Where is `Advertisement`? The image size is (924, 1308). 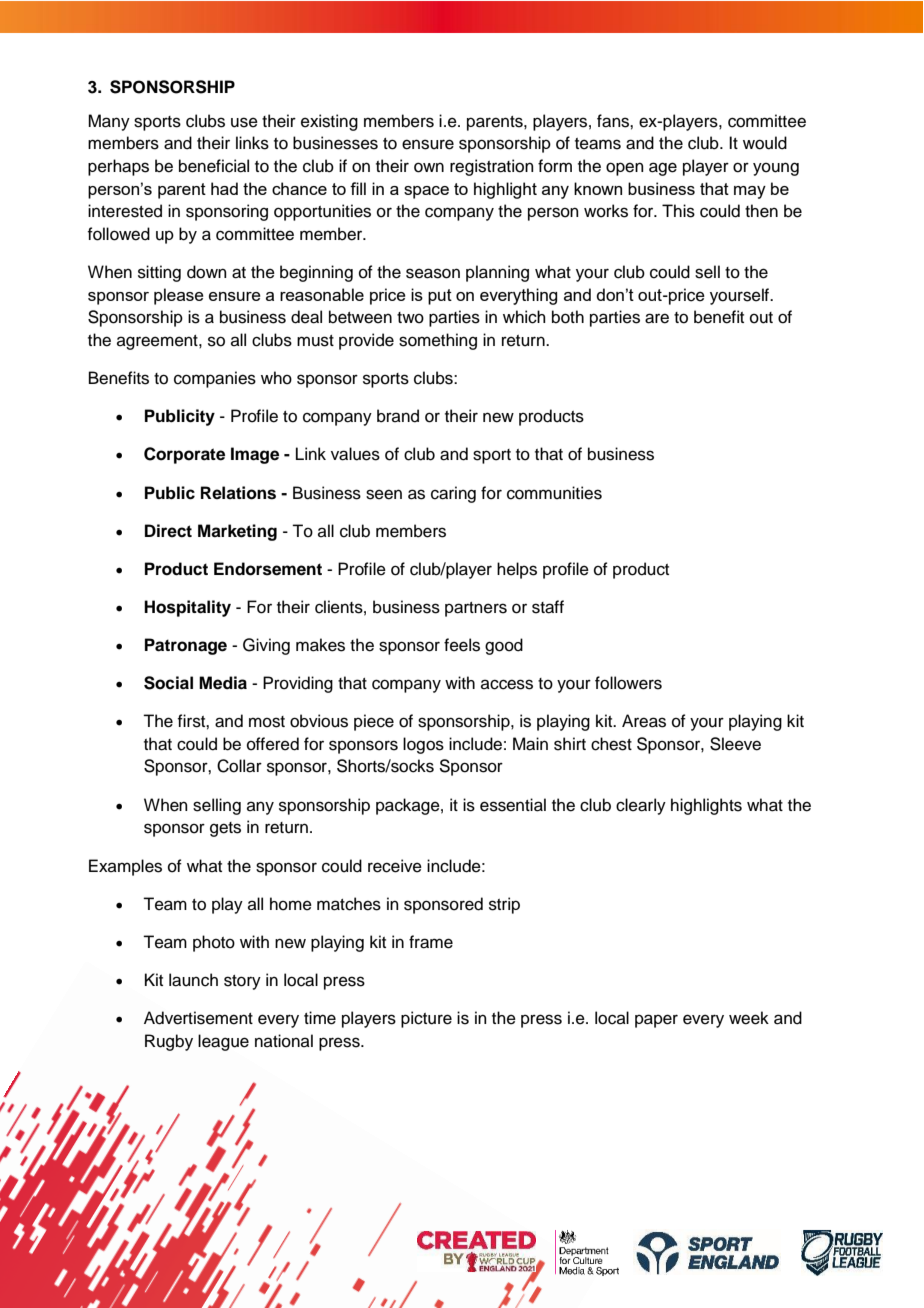 Advertisement is located at coordinates (198, 1018).
